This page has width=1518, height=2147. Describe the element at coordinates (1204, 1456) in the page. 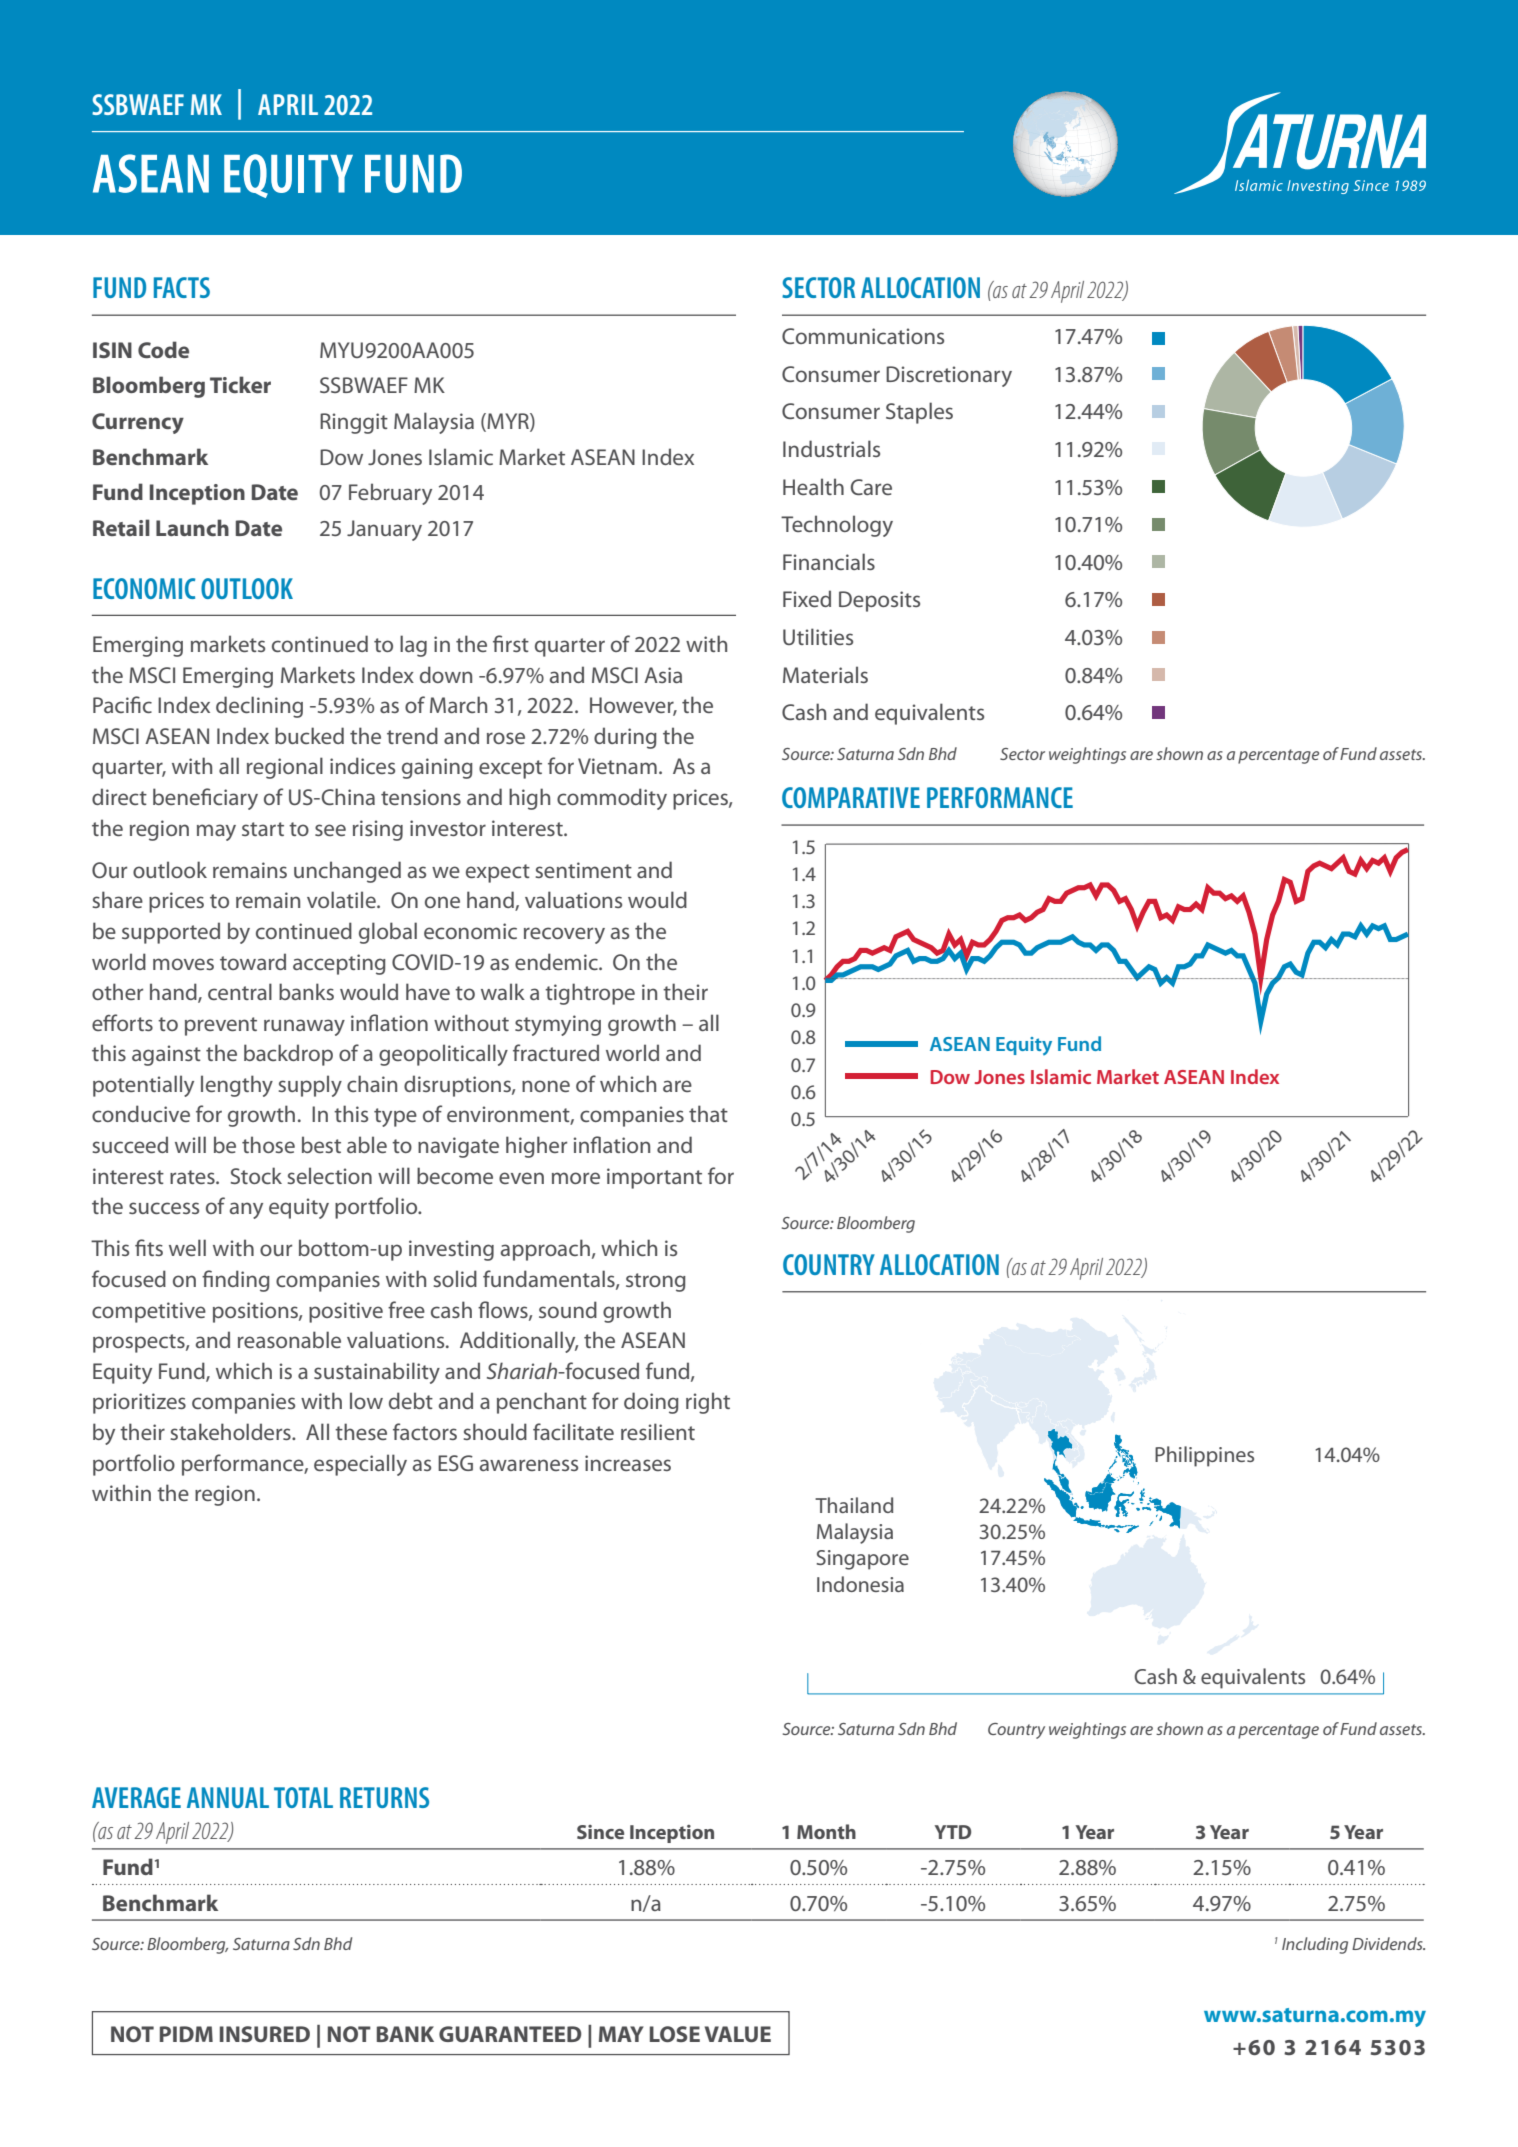

I see `Philippines` at that location.
